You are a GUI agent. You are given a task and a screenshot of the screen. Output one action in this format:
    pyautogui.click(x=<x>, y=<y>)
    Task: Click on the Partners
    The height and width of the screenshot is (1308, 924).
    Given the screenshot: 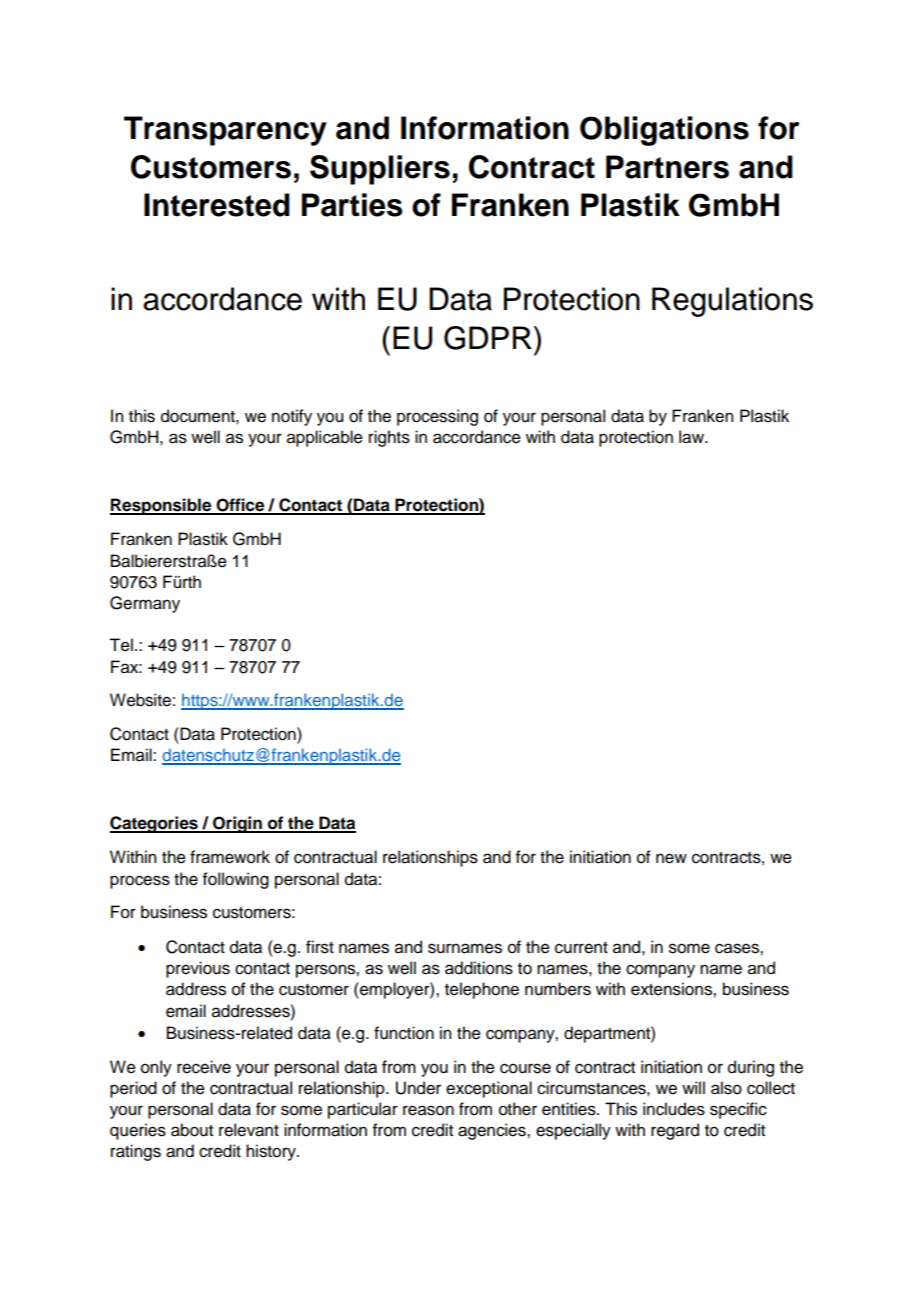 What is the action you would take?
    pyautogui.click(x=667, y=167)
